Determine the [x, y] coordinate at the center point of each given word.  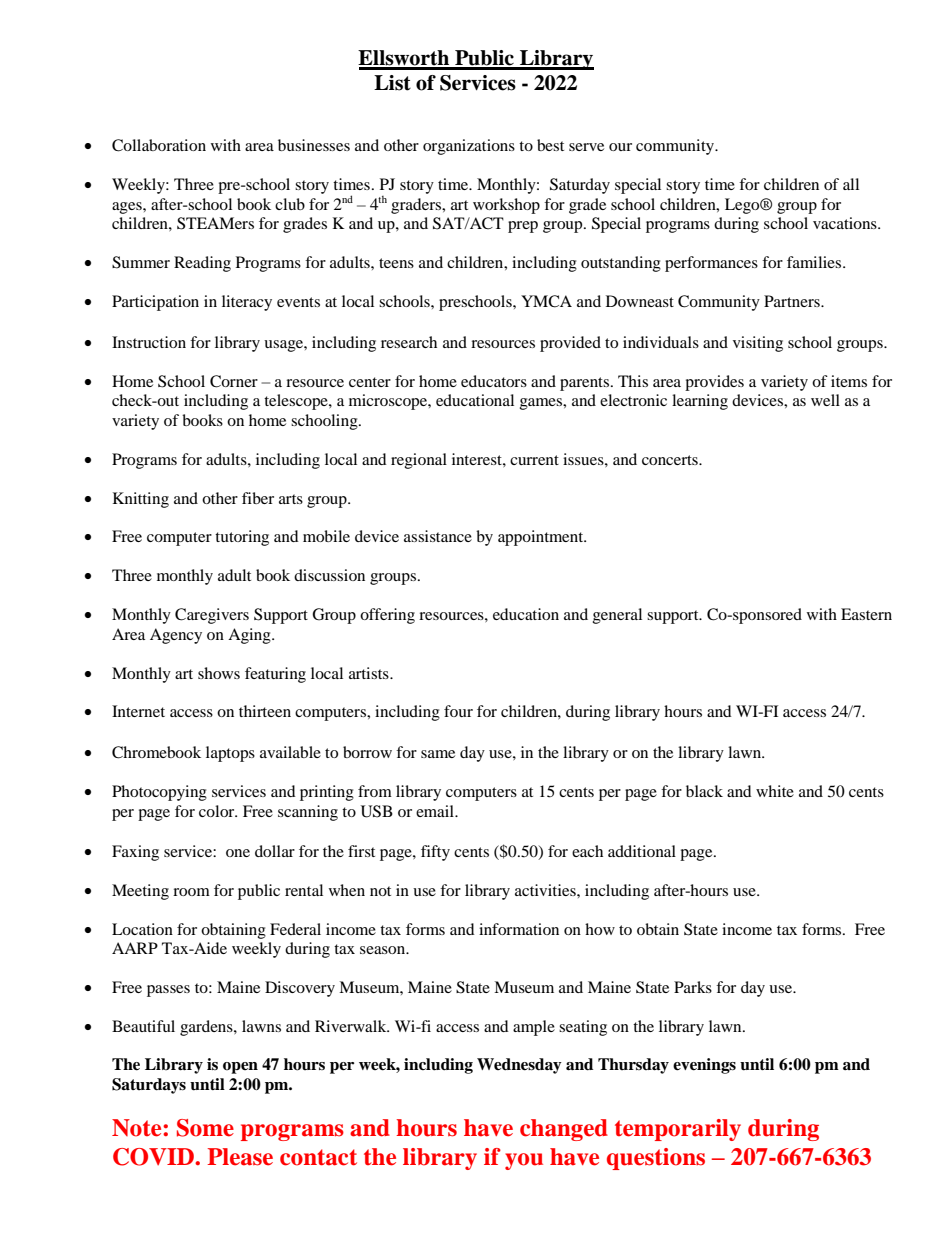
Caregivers [212, 616]
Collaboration [159, 145]
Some [205, 1128]
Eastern [866, 614]
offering [387, 616]
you [524, 1161]
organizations [469, 147]
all [851, 184]
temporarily [678, 1130]
